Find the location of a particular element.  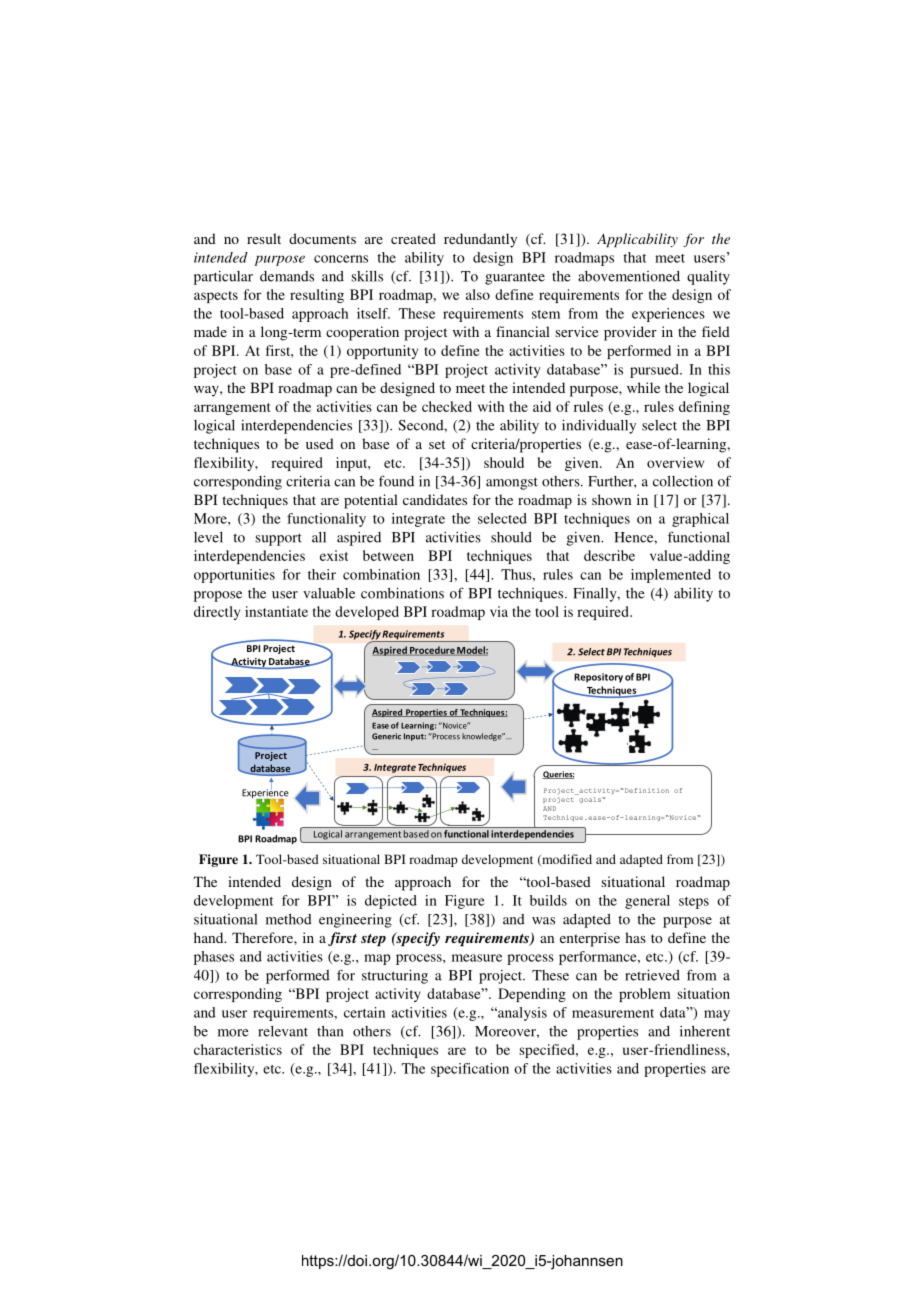

specification is located at coordinates (470, 1070).
